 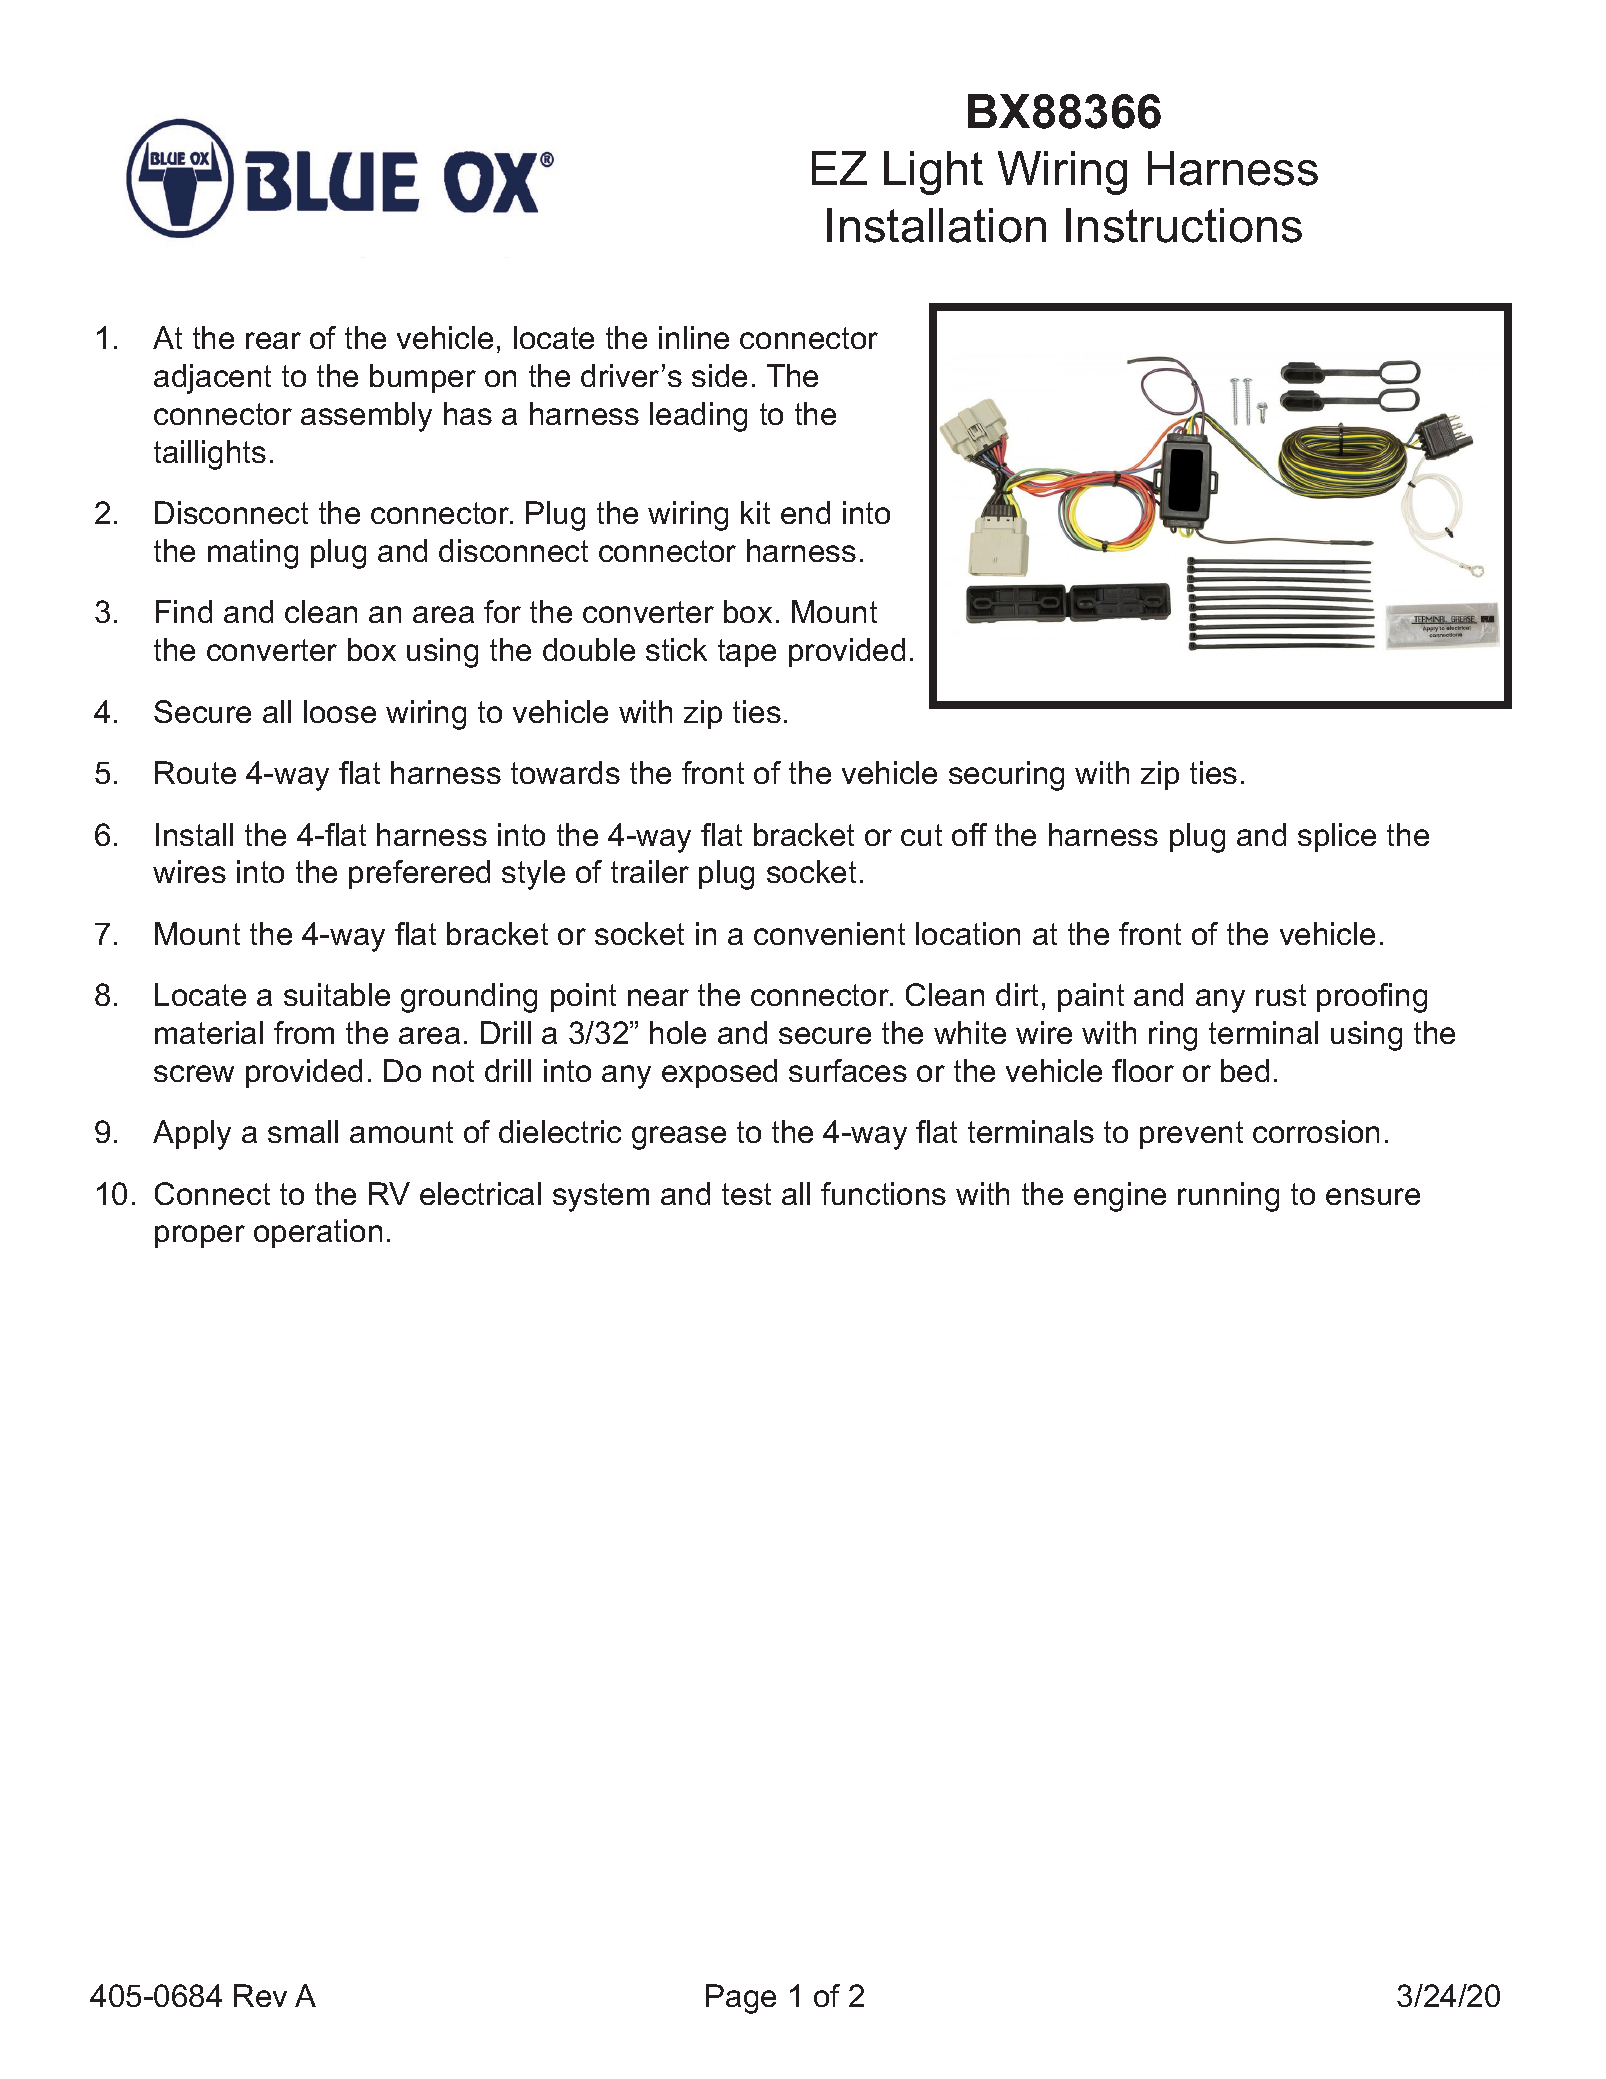 What do you see at coordinates (694, 337) in the image?
I see `inline` at bounding box center [694, 337].
